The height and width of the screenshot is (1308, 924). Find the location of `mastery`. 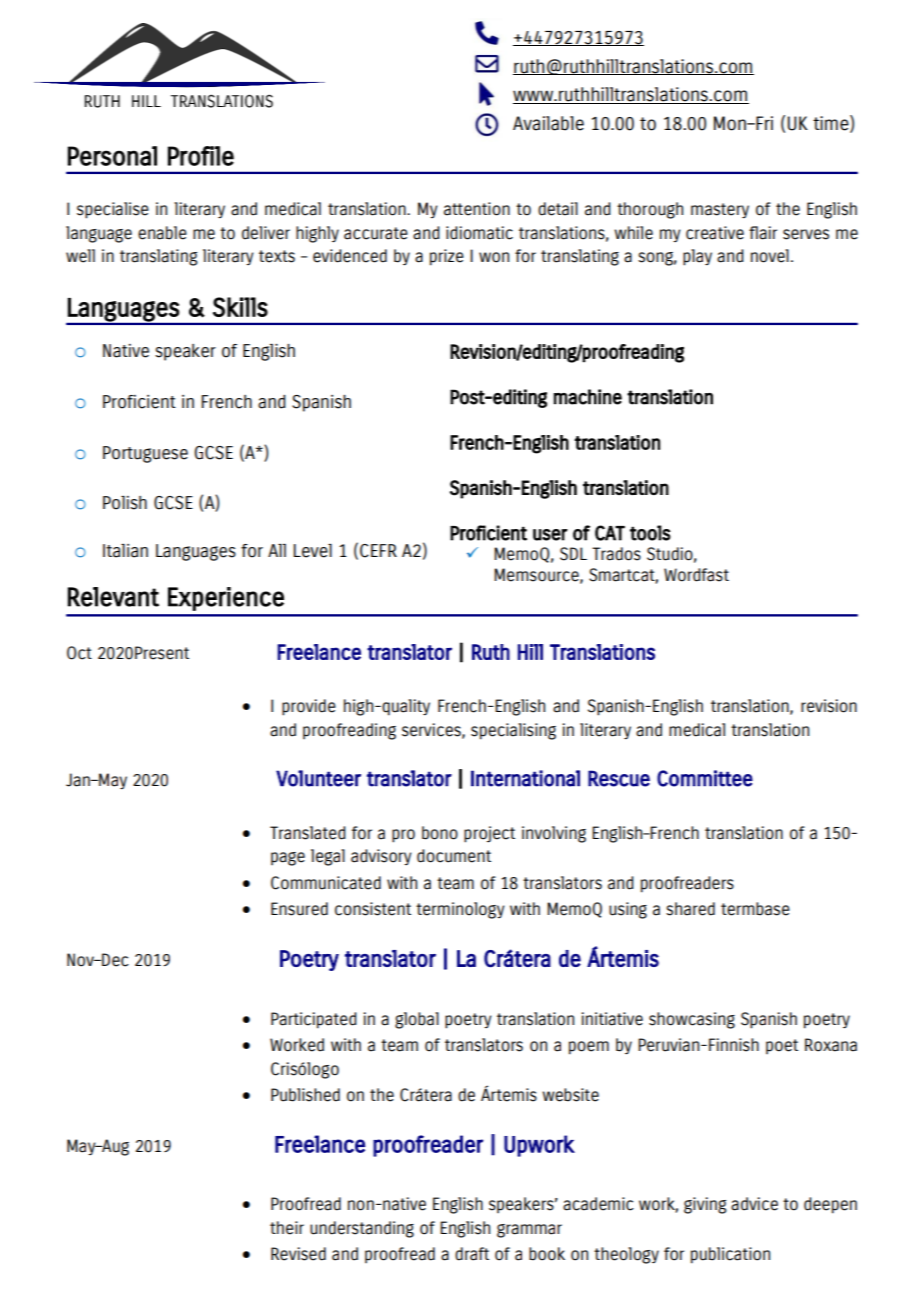

mastery is located at coordinates (720, 210).
